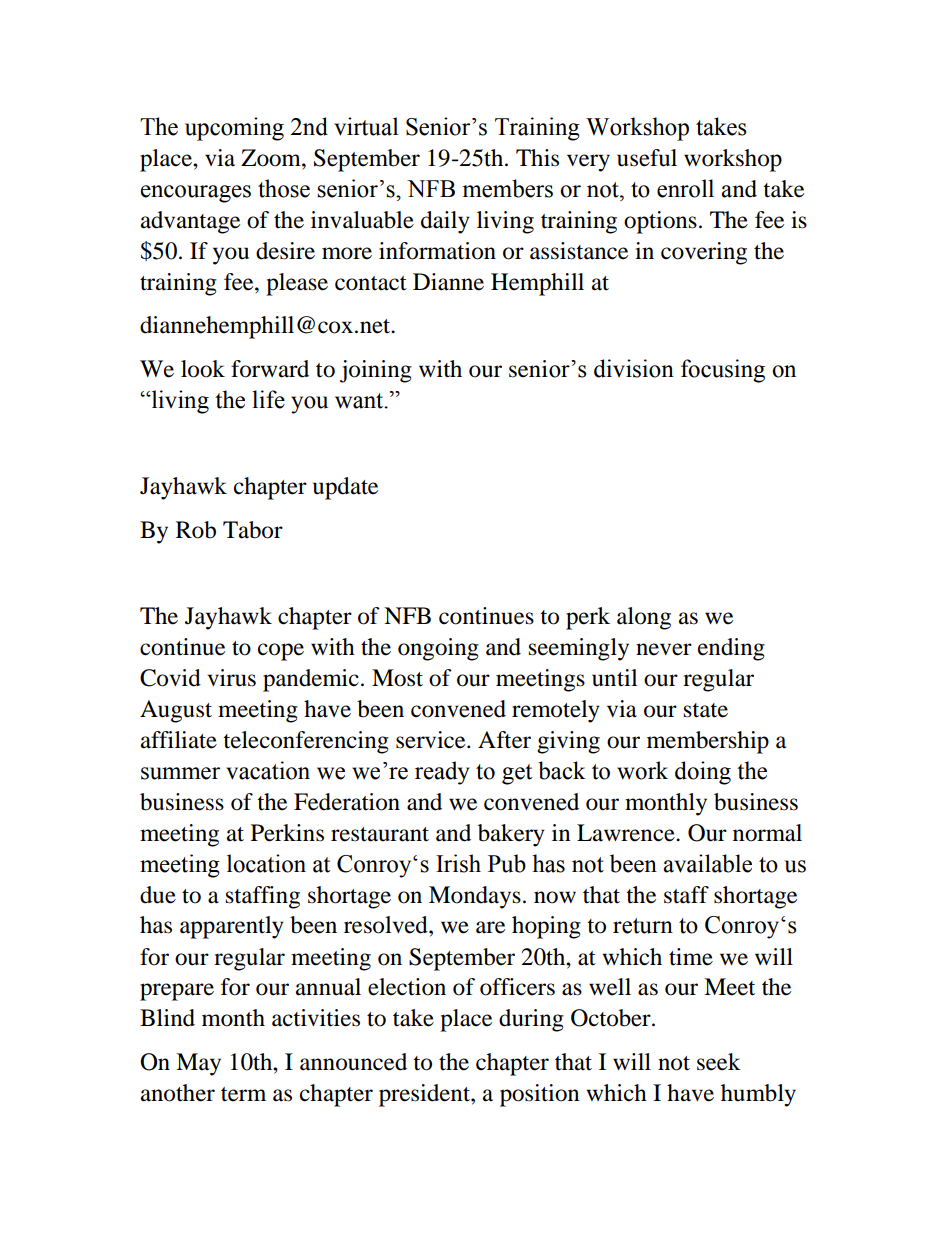 The height and width of the image is (1233, 952). I want to click on This, so click(537, 158).
